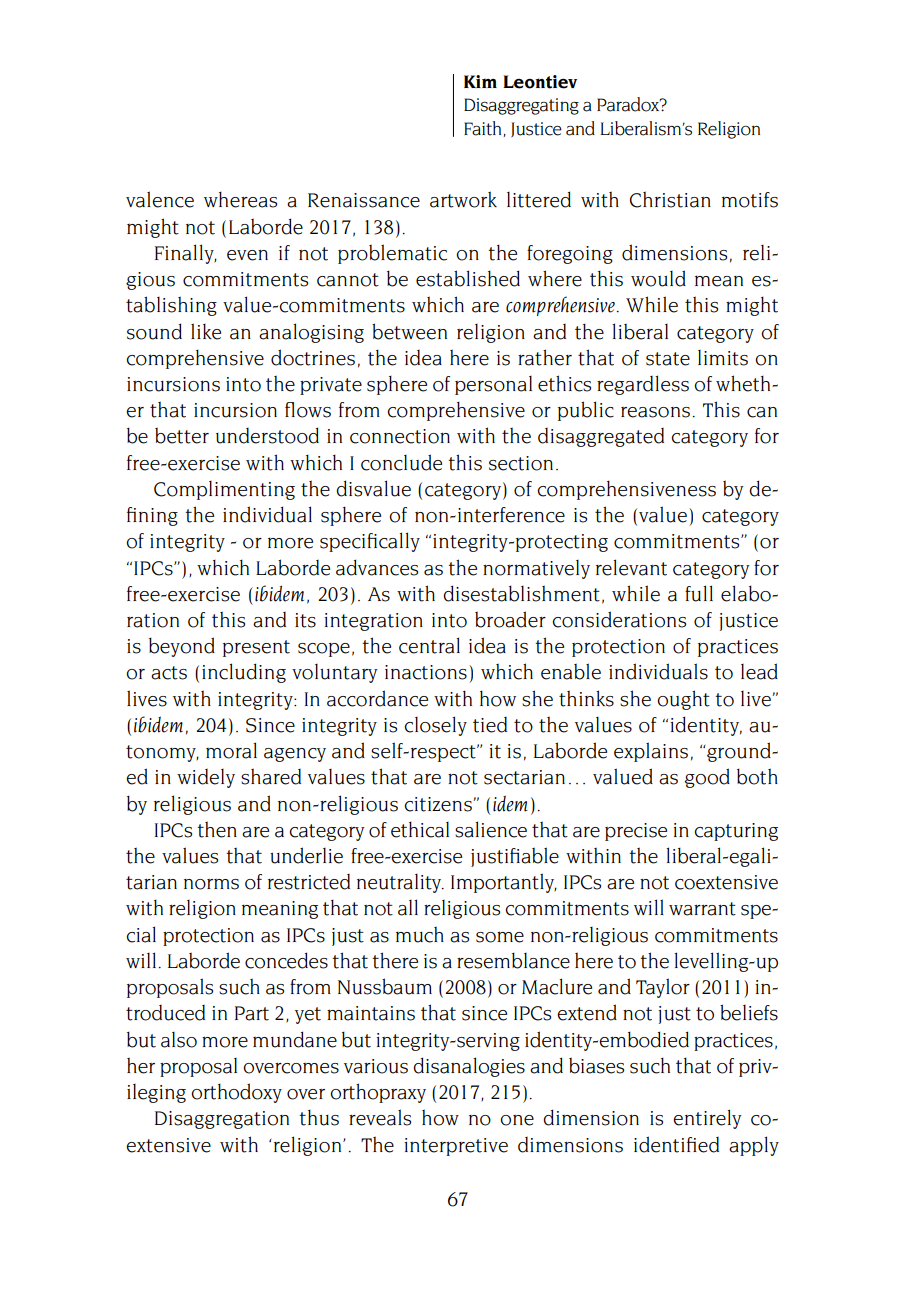 The width and height of the image is (905, 1316). What do you see at coordinates (256, 648) in the image?
I see `present` at bounding box center [256, 648].
